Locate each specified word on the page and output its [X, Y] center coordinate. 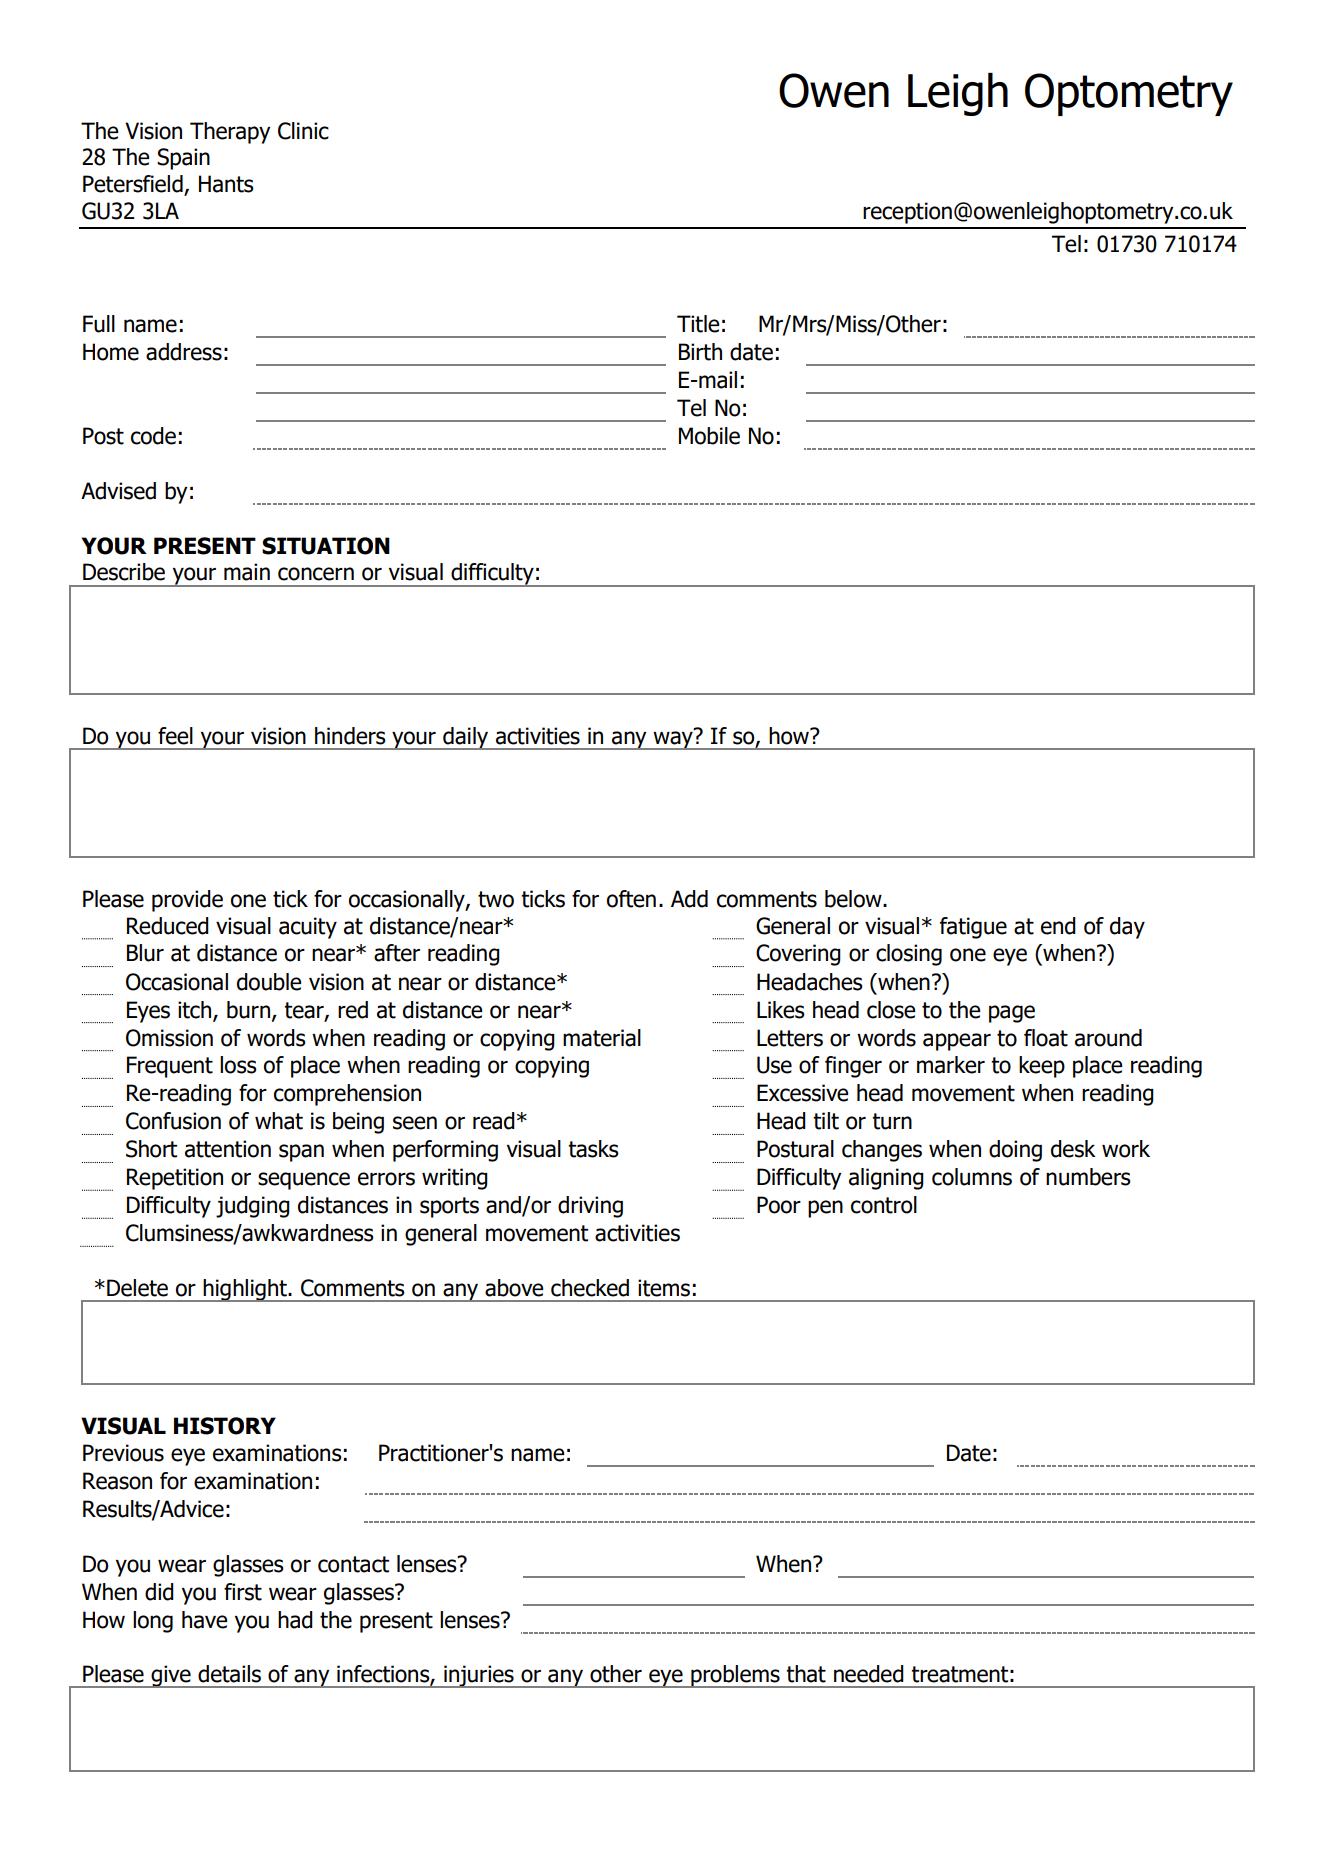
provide [187, 901]
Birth [700, 352]
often [631, 899]
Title [698, 324]
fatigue [973, 928]
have [205, 1620]
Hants [226, 184]
